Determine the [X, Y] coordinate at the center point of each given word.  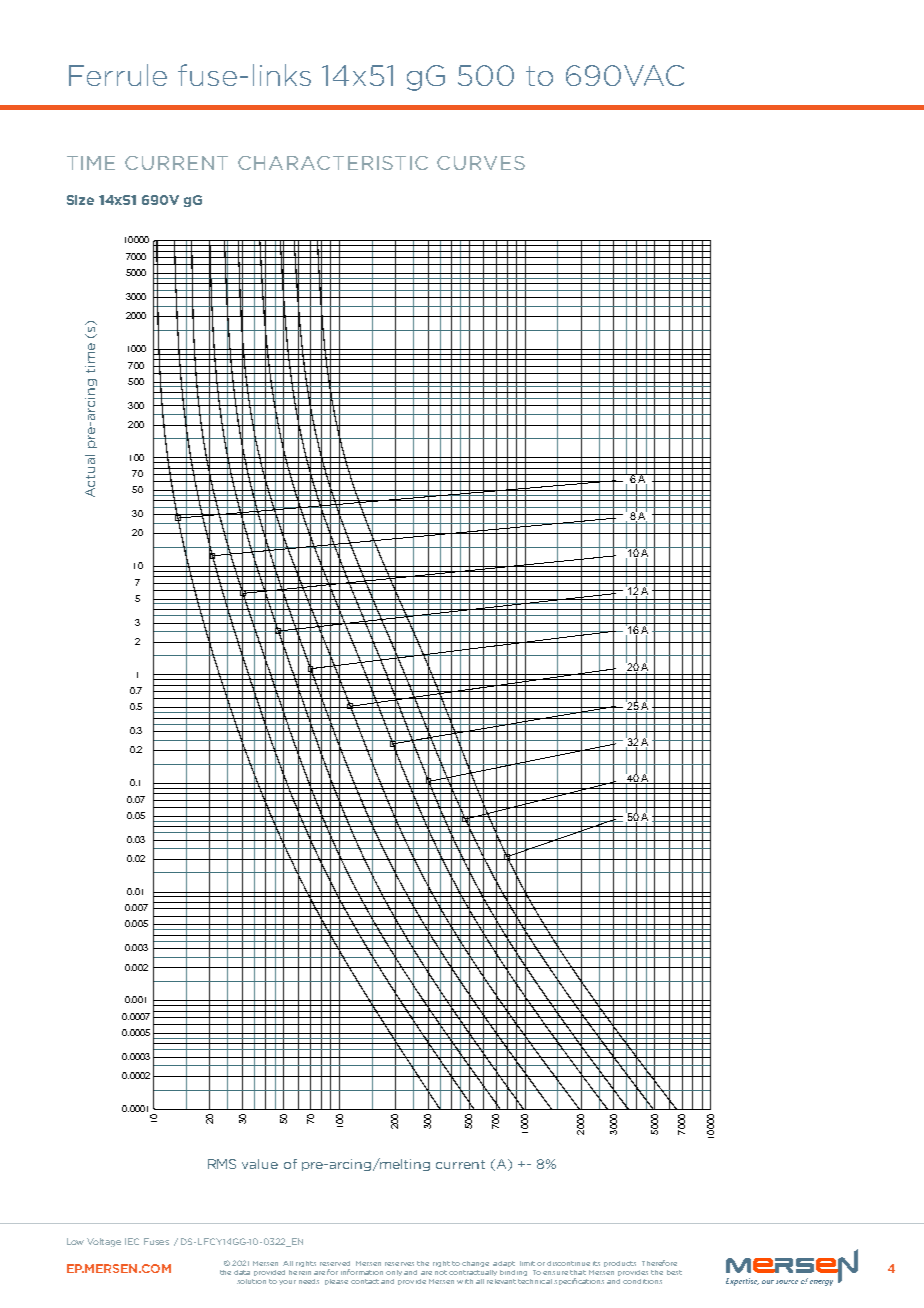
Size [80, 200]
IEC [132, 1241]
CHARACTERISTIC [333, 163]
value [260, 1164]
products [620, 1264]
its [596, 1263]
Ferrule [118, 75]
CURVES [481, 163]
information [362, 1272]
